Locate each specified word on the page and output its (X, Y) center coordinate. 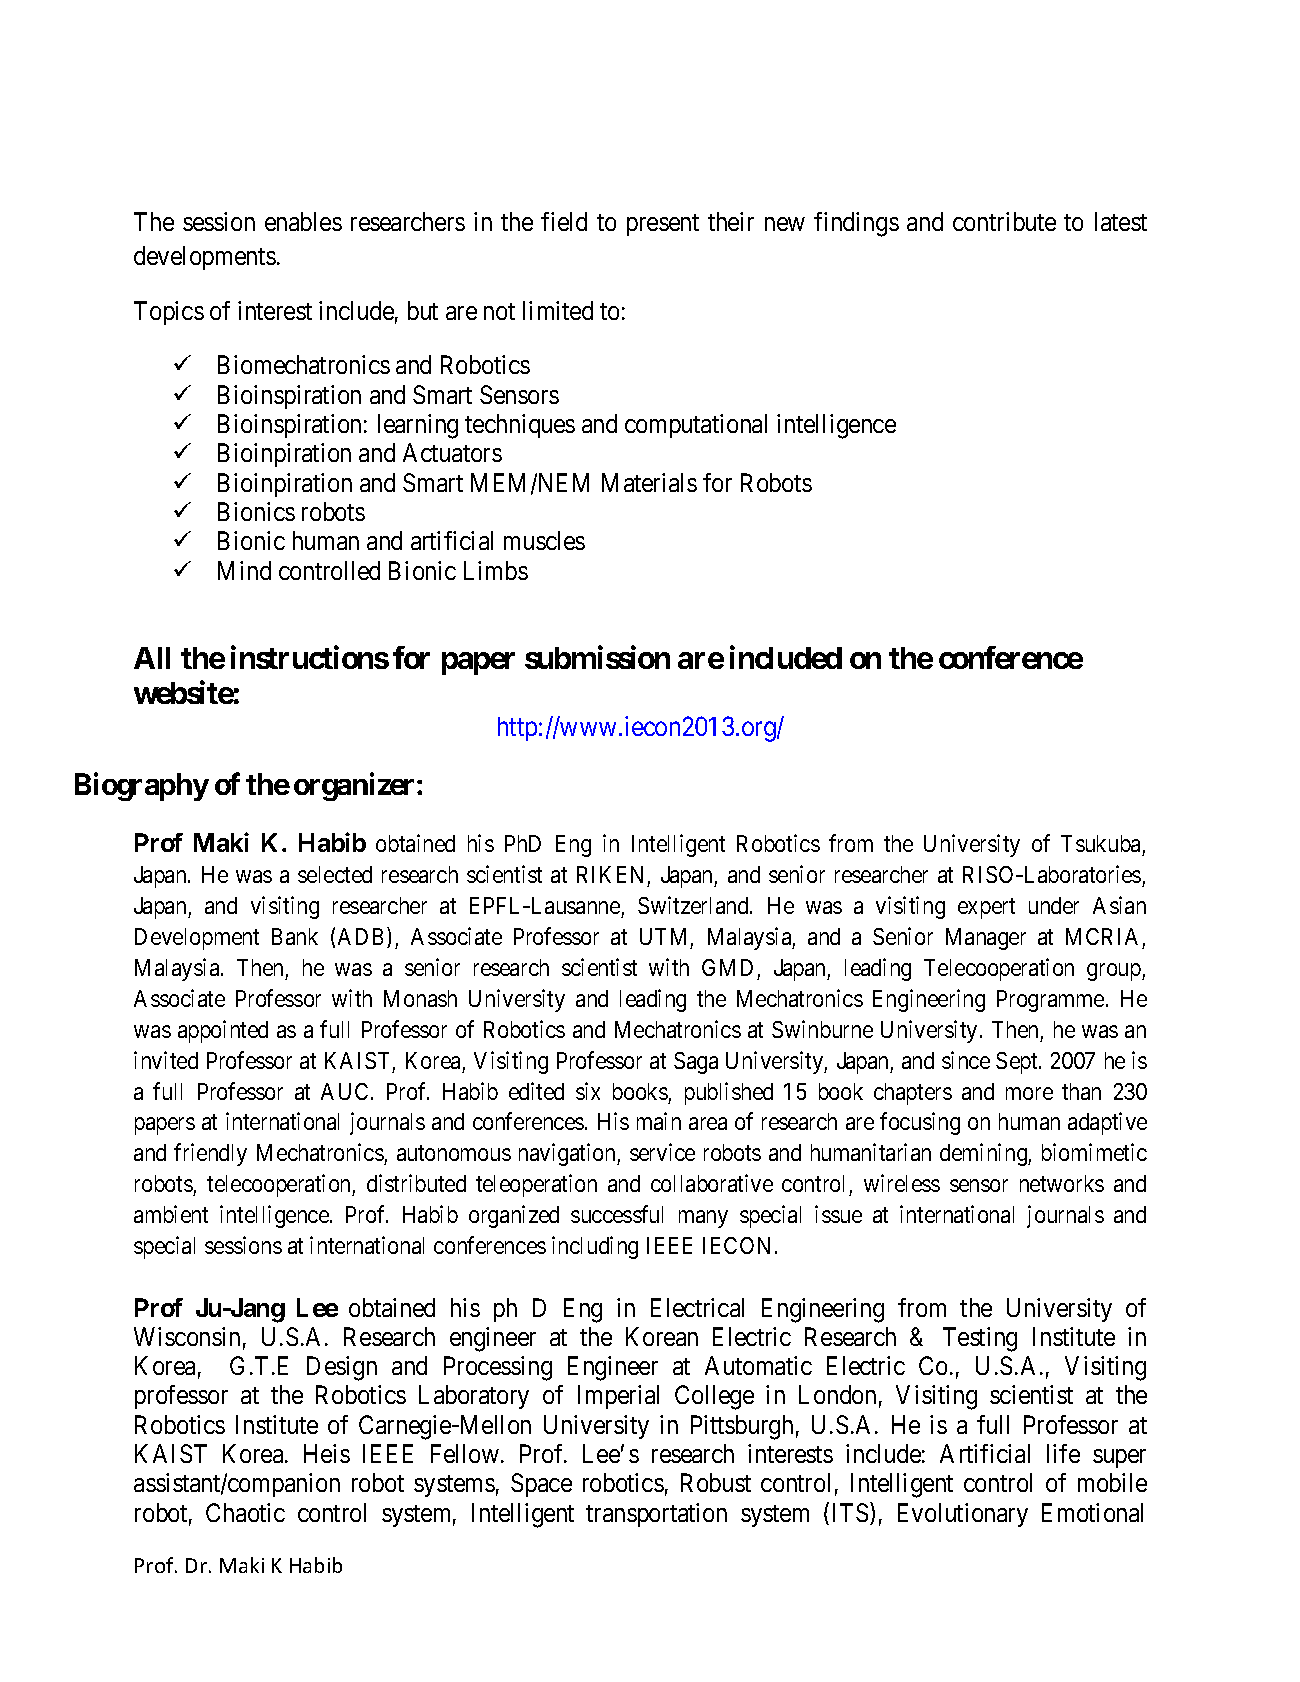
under (1054, 905)
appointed (223, 1031)
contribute (1004, 221)
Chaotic (245, 1512)
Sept (1018, 1063)
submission (597, 657)
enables (303, 221)
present (663, 225)
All (152, 658)
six (588, 1091)
